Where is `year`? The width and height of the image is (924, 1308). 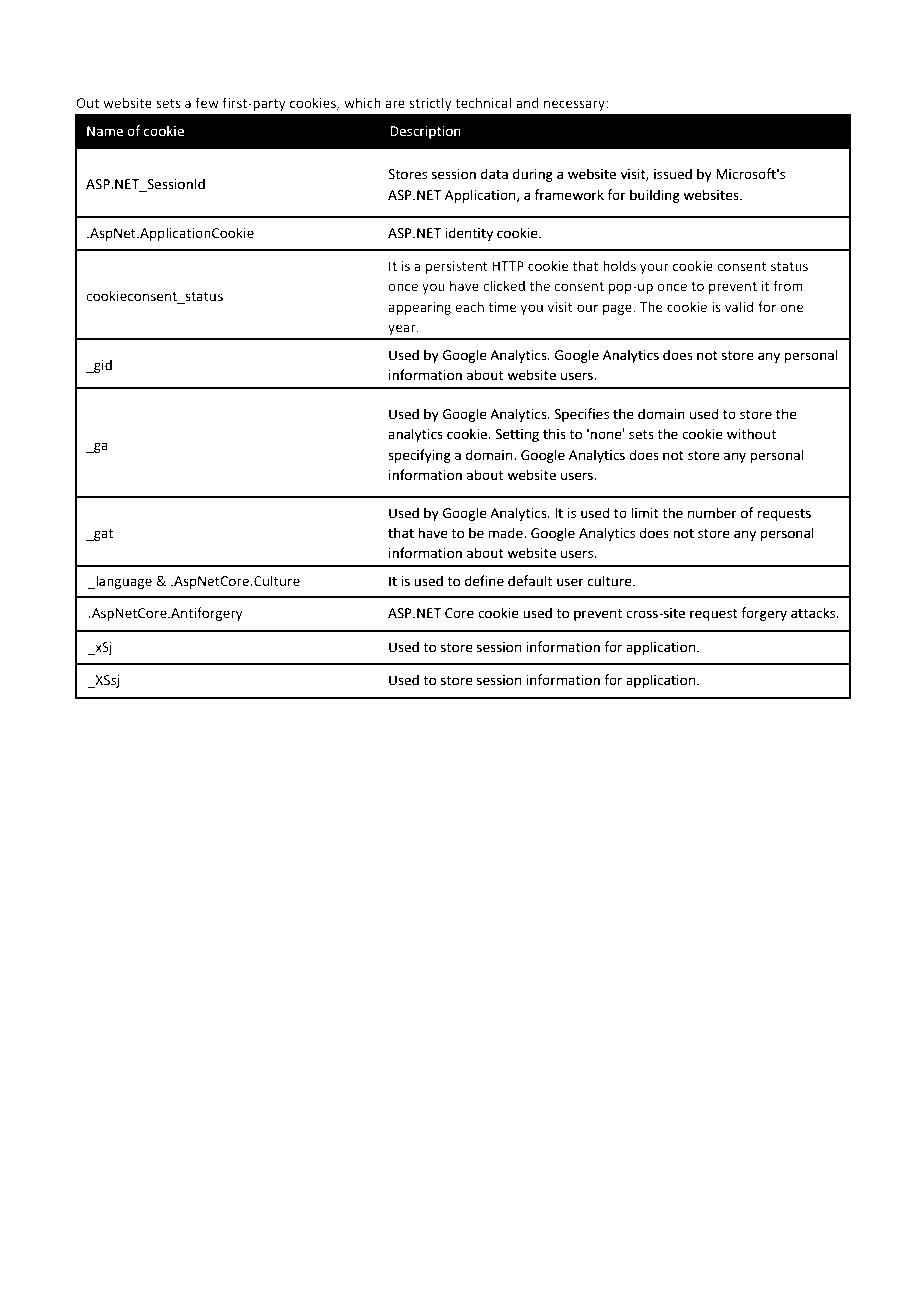
year is located at coordinates (403, 329).
